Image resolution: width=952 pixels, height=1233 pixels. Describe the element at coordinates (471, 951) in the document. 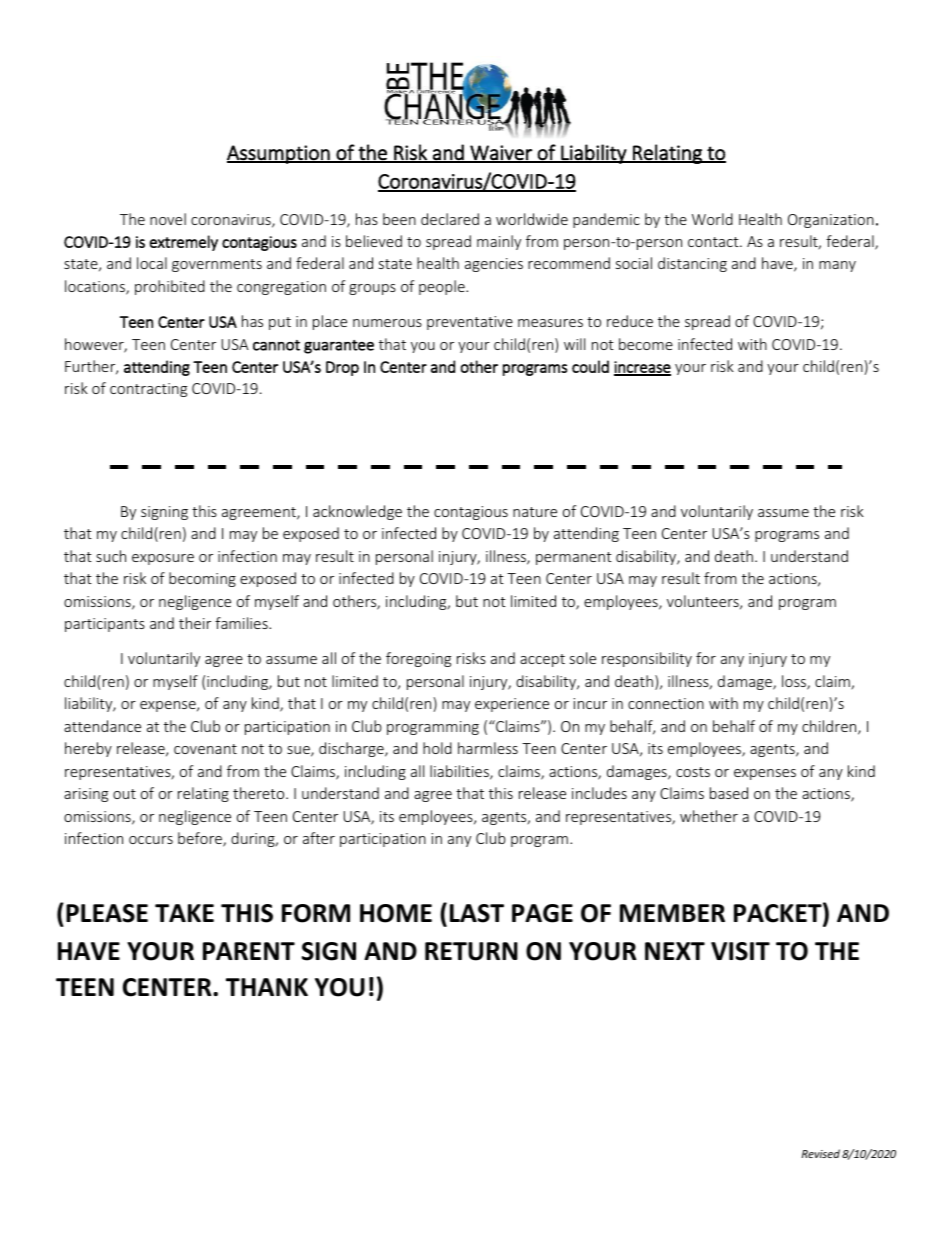

I see `RETURN` at that location.
